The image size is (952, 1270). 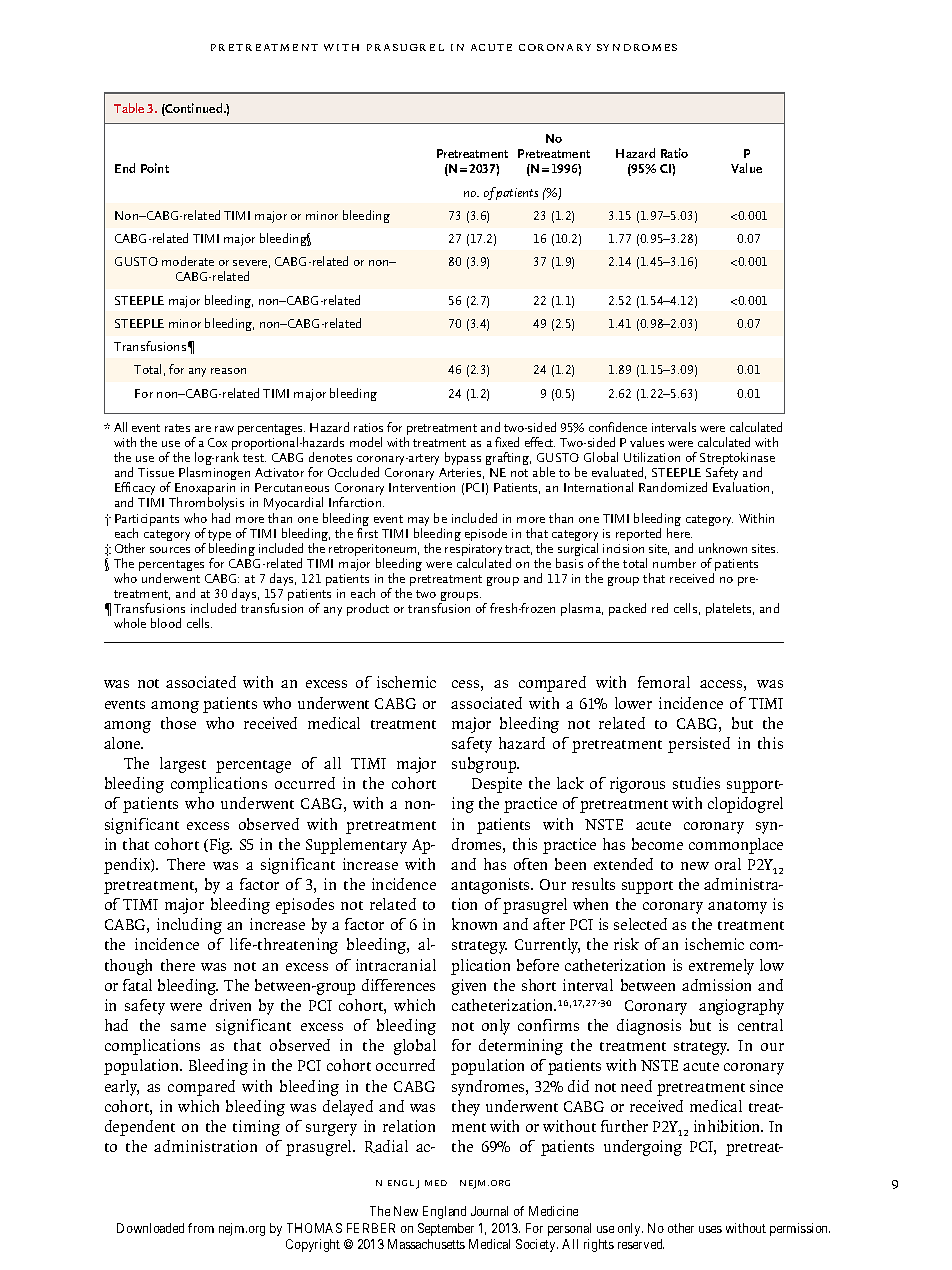 What do you see at coordinates (674, 563) in the screenshot?
I see `number` at bounding box center [674, 563].
